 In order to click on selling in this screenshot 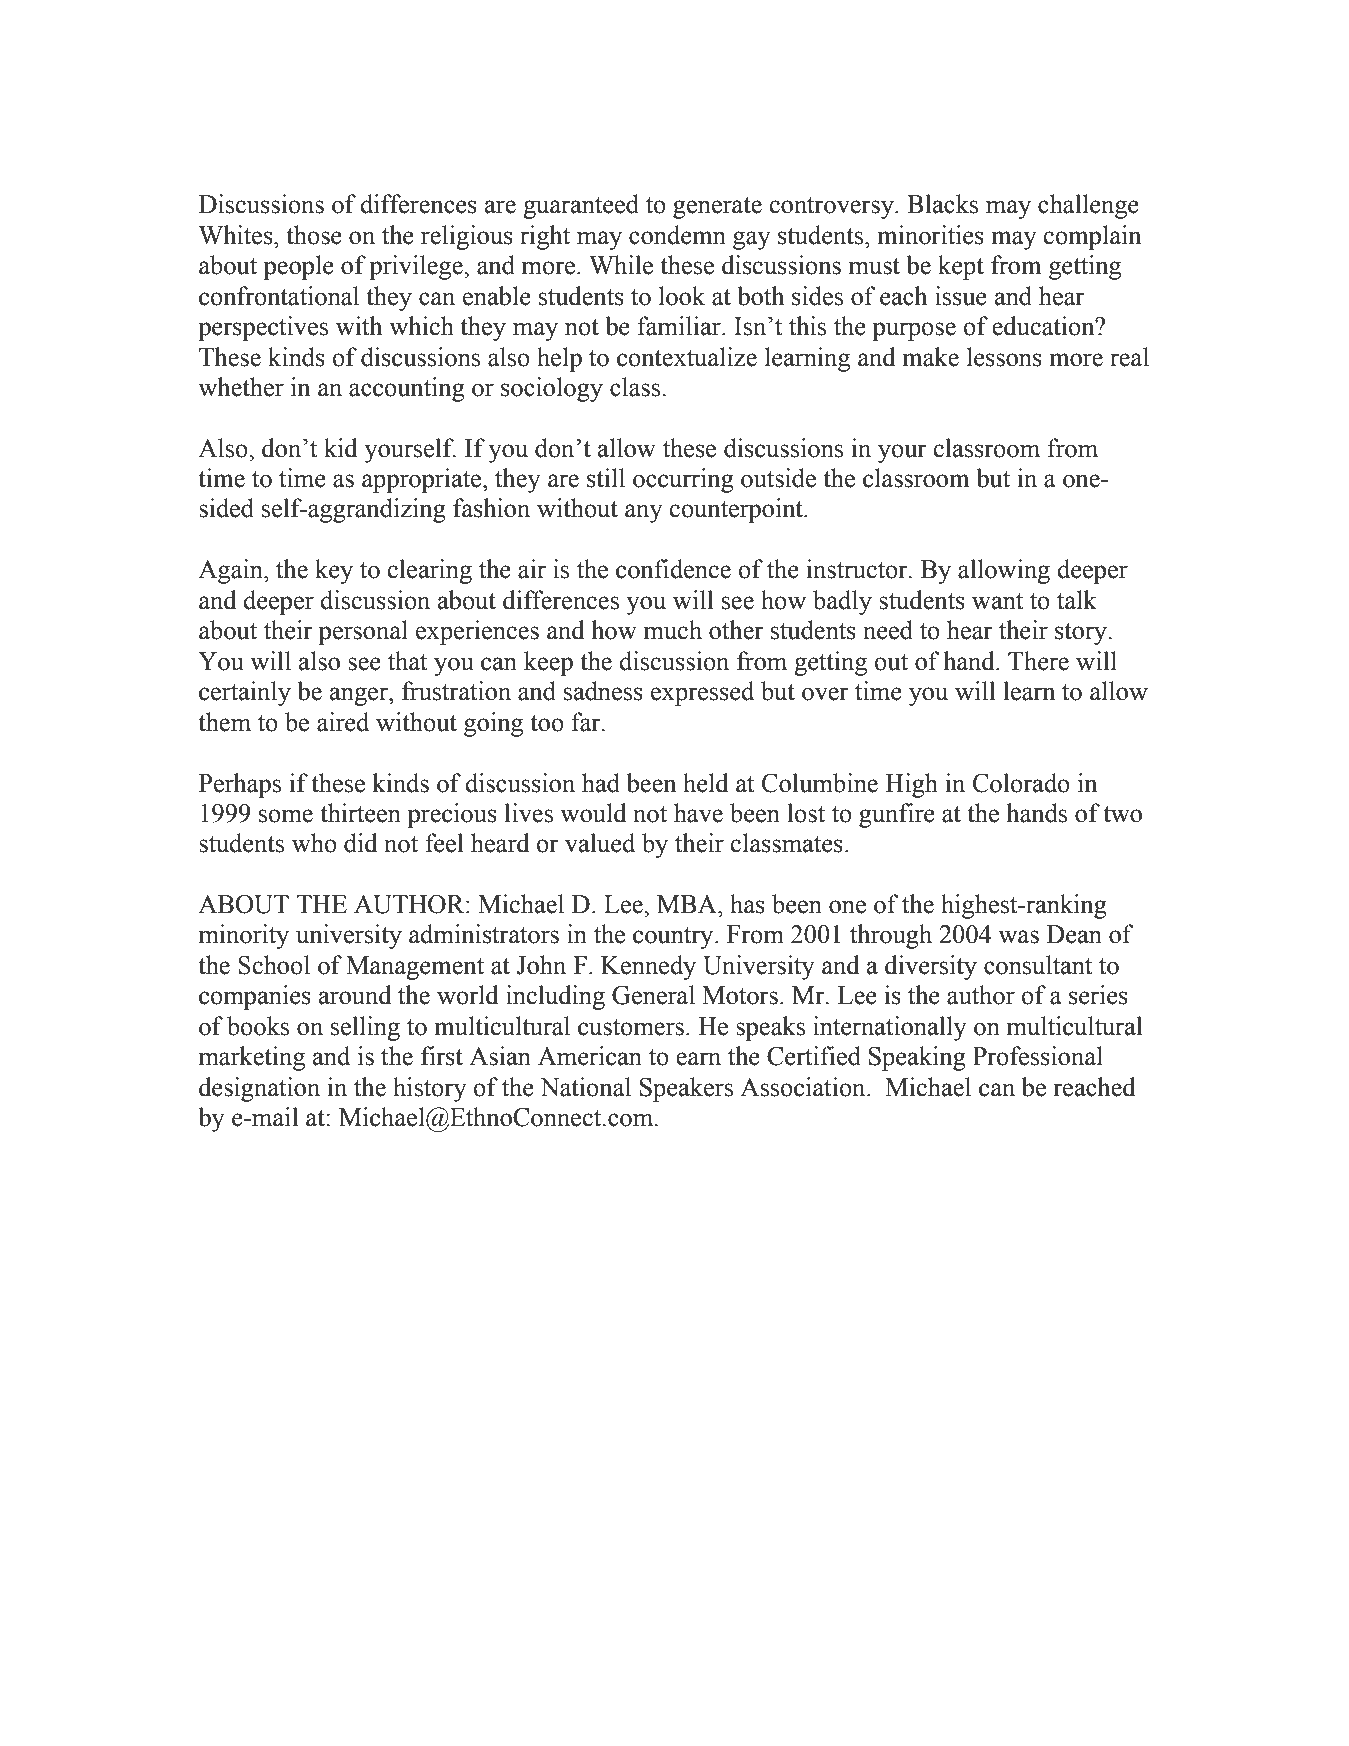, I will do `click(365, 1028)`.
